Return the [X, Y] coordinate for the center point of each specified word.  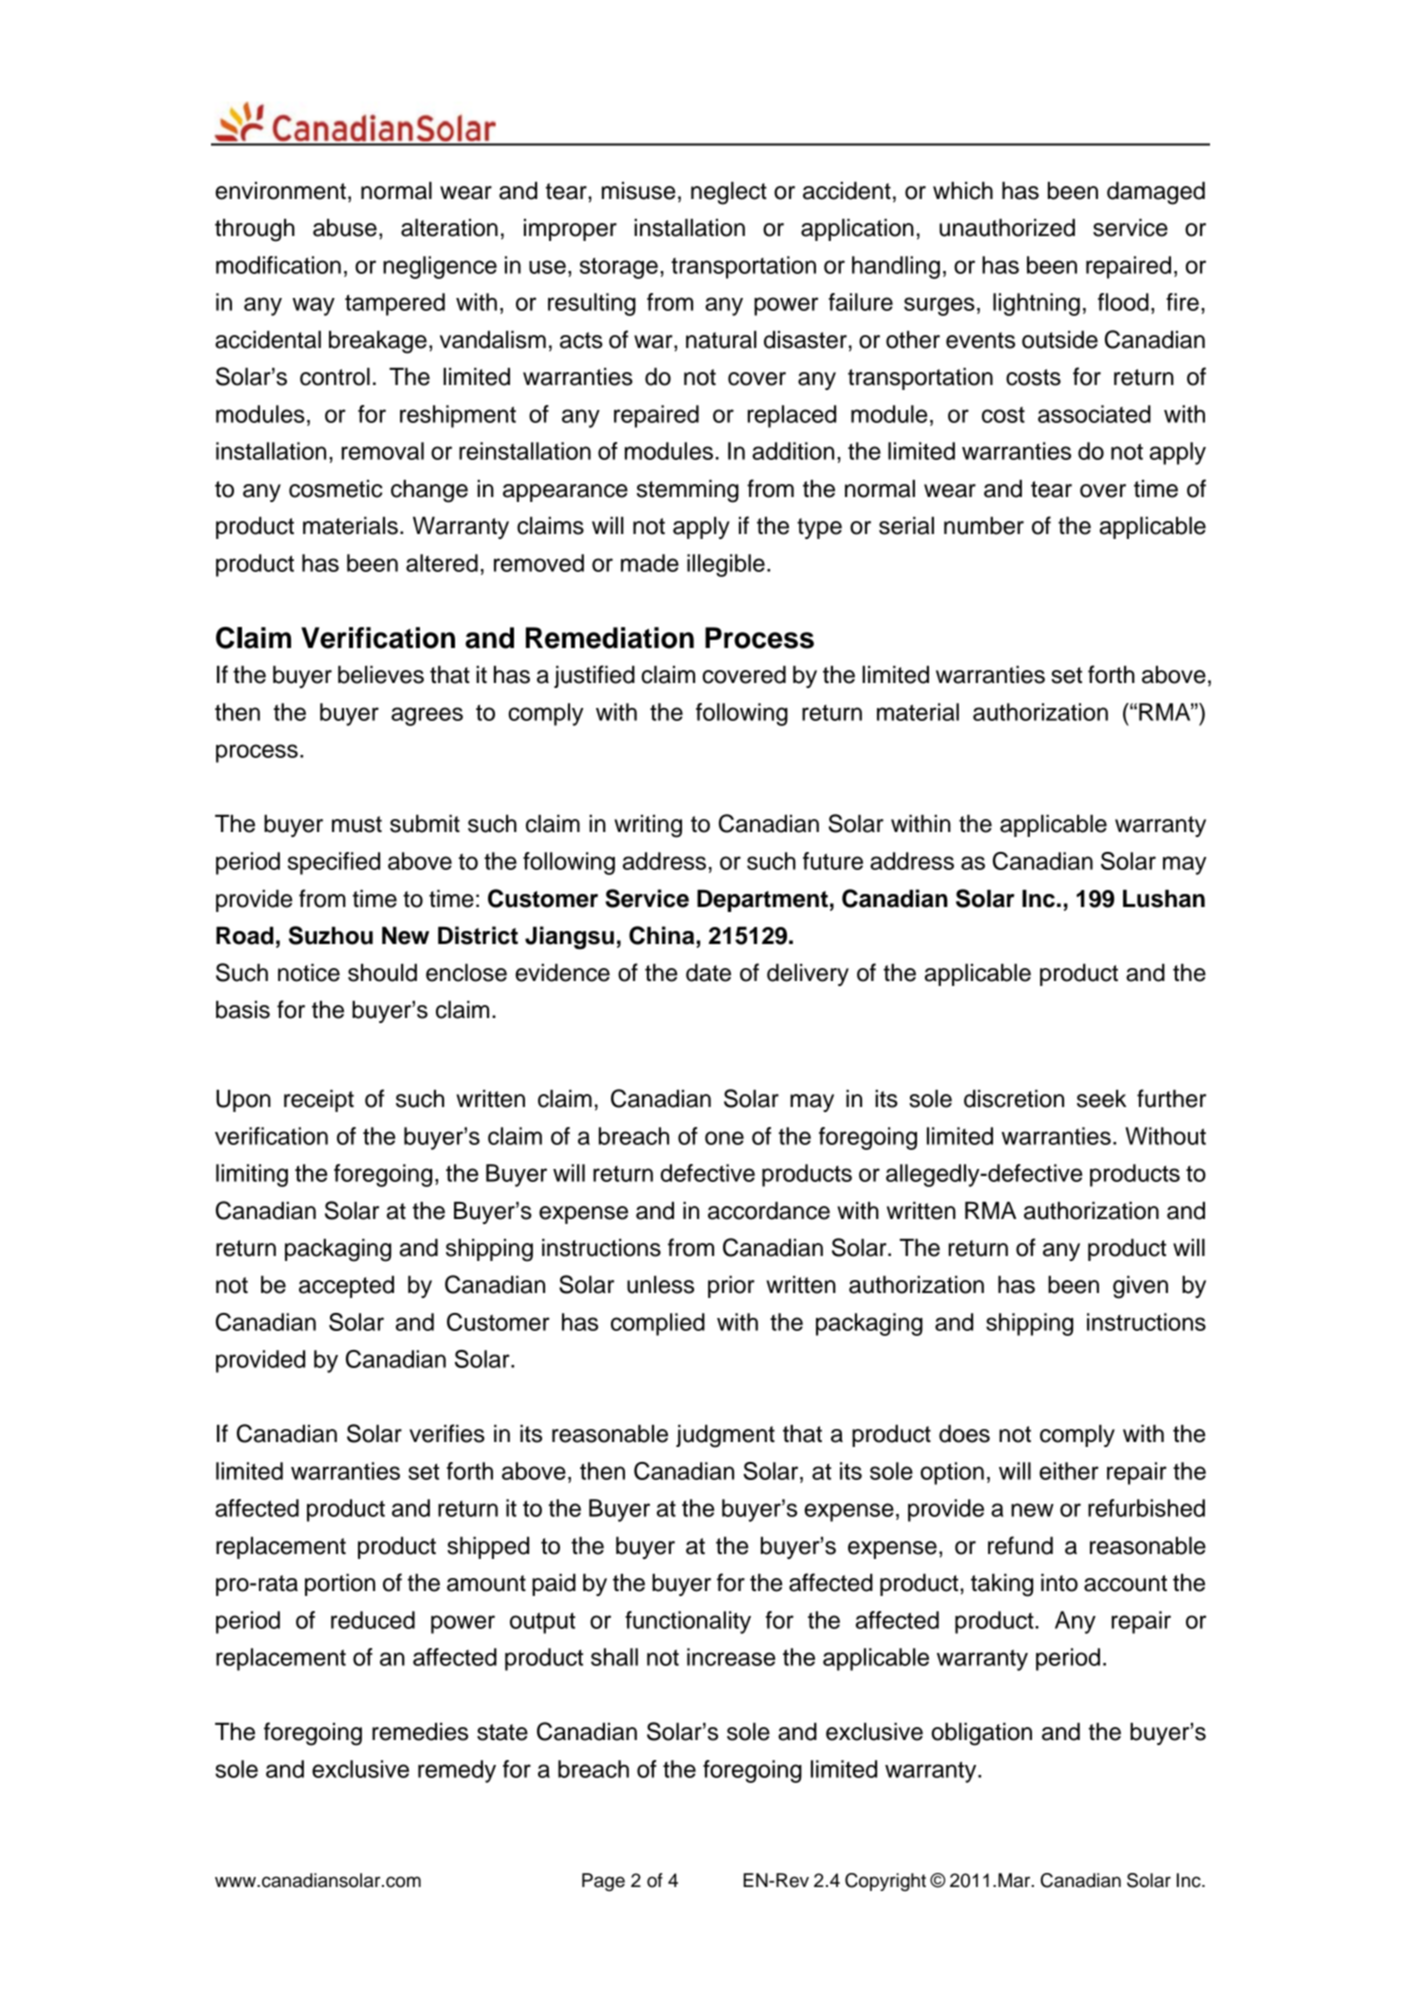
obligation [982, 1734]
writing [648, 826]
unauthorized [1007, 228]
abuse [345, 228]
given [1140, 1287]
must [357, 824]
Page [603, 1882]
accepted [346, 1287]
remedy [457, 1771]
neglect [729, 193]
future [833, 861]
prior [731, 1287]
